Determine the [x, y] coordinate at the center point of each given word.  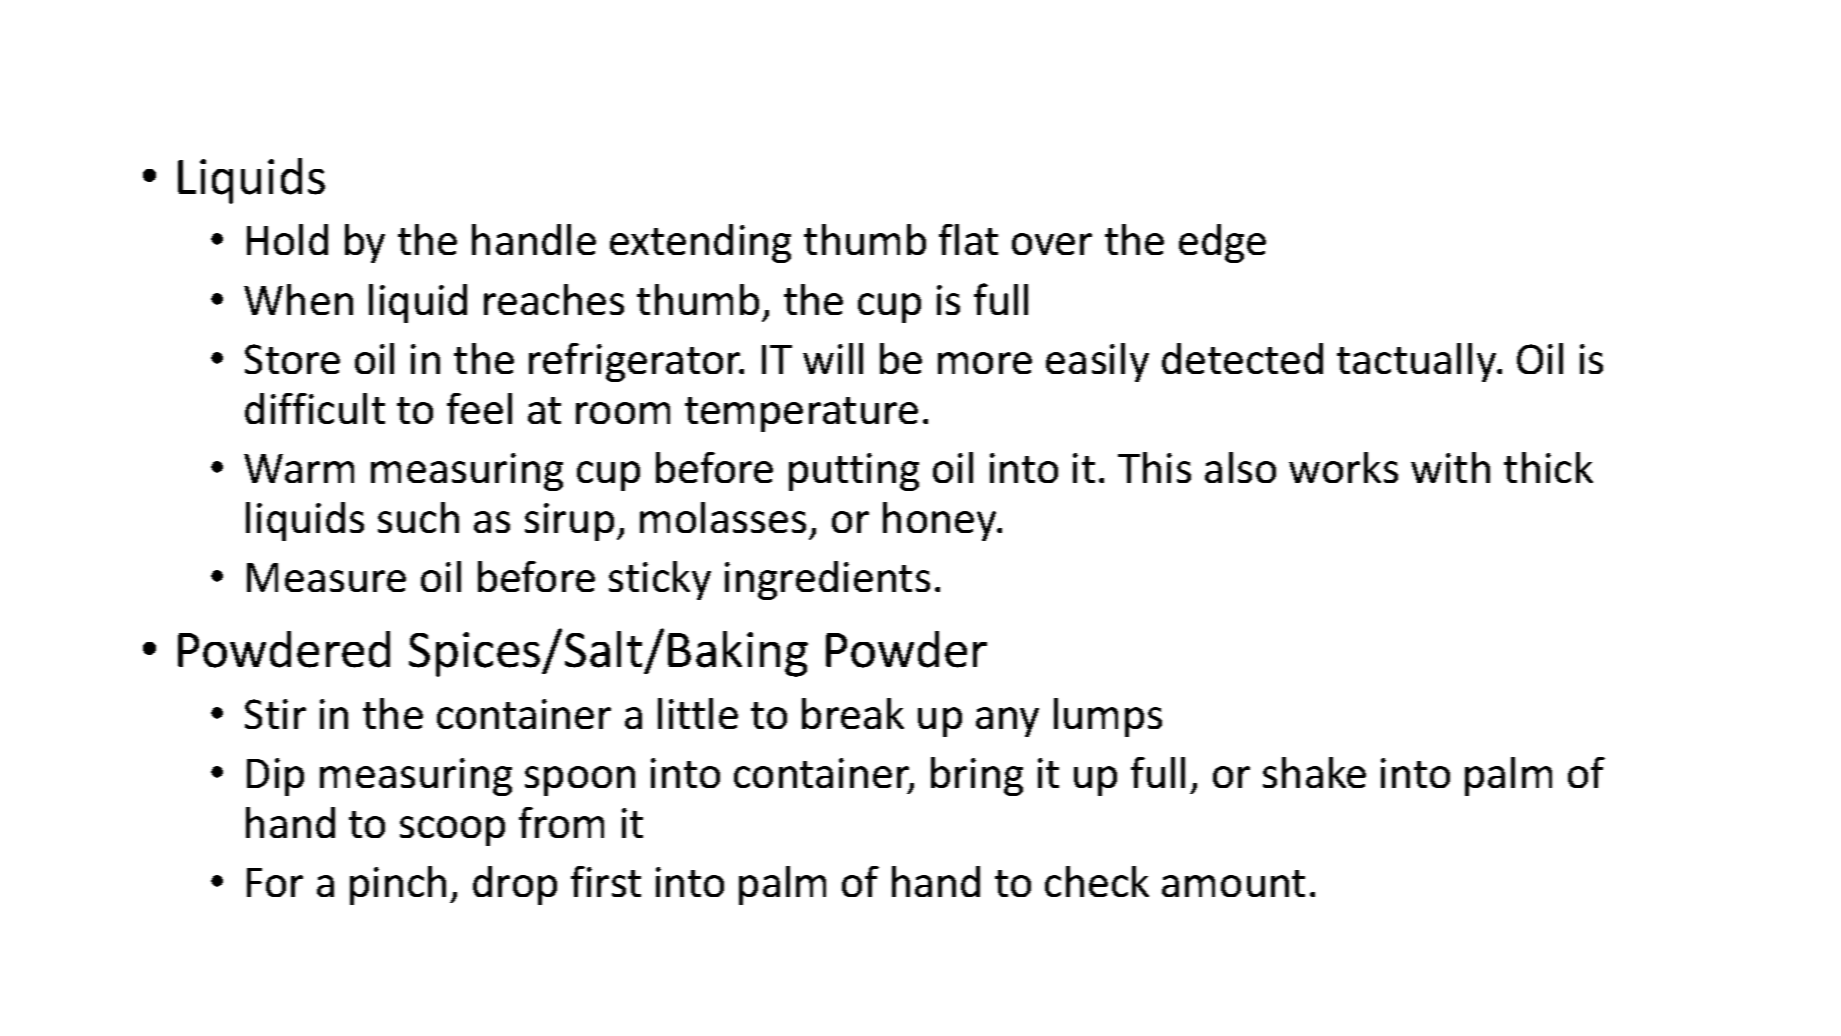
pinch [398, 885]
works [1343, 467]
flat [968, 239]
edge [1222, 243]
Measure [326, 577]
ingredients [827, 580]
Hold [287, 239]
